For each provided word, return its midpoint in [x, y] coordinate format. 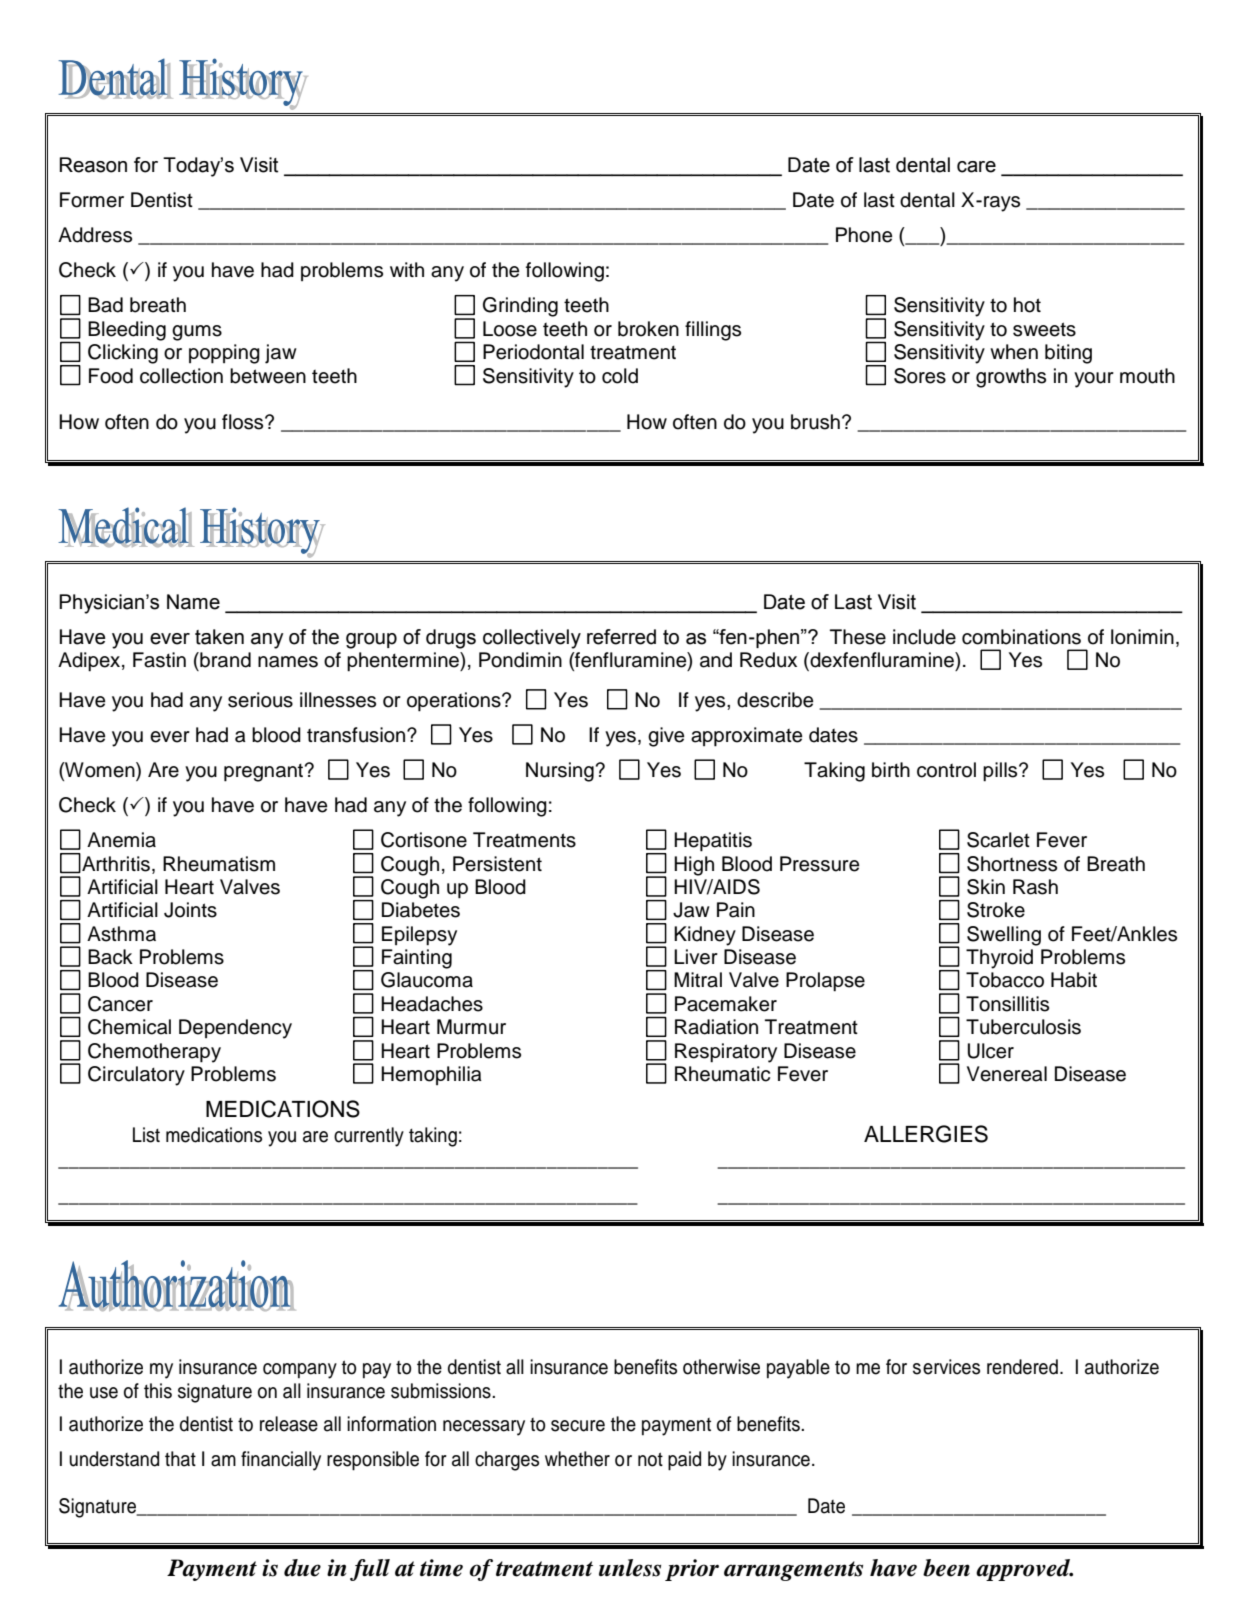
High [694, 866]
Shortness [1012, 864]
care [976, 167]
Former [92, 200]
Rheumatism [219, 864]
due [302, 1568]
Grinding [520, 307]
